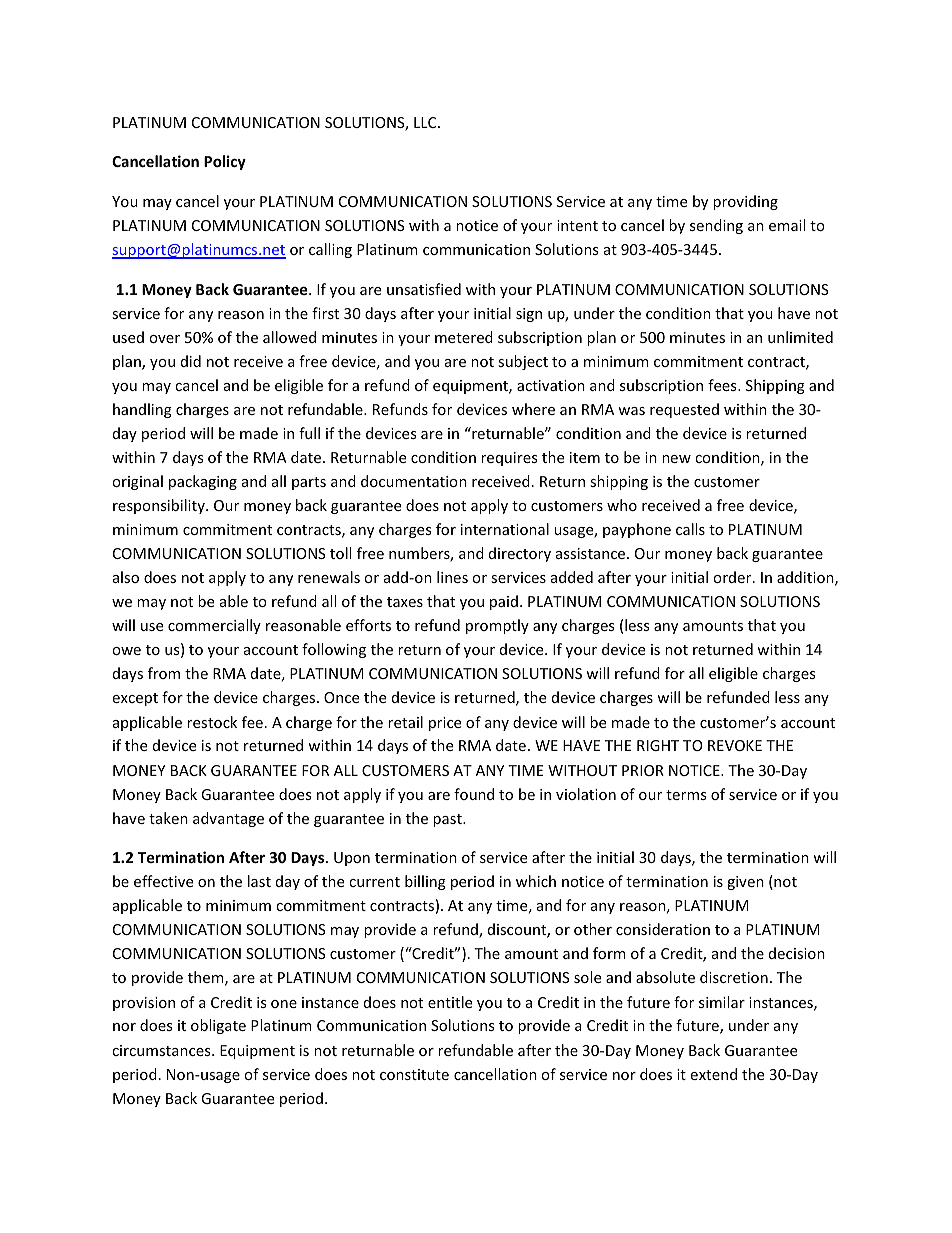  I want to click on Policy, so click(225, 162).
